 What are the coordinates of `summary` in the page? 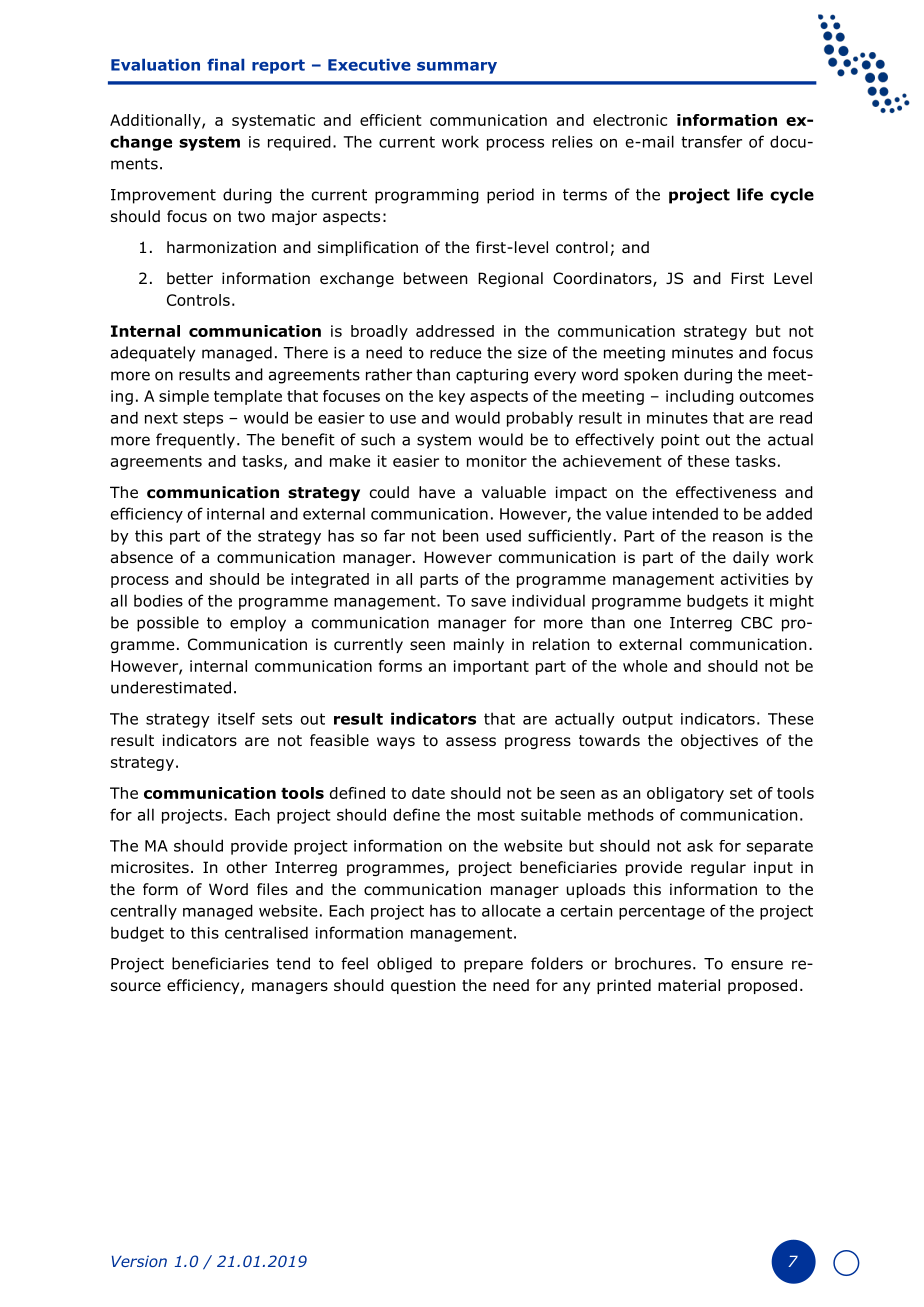 It's located at (457, 68).
